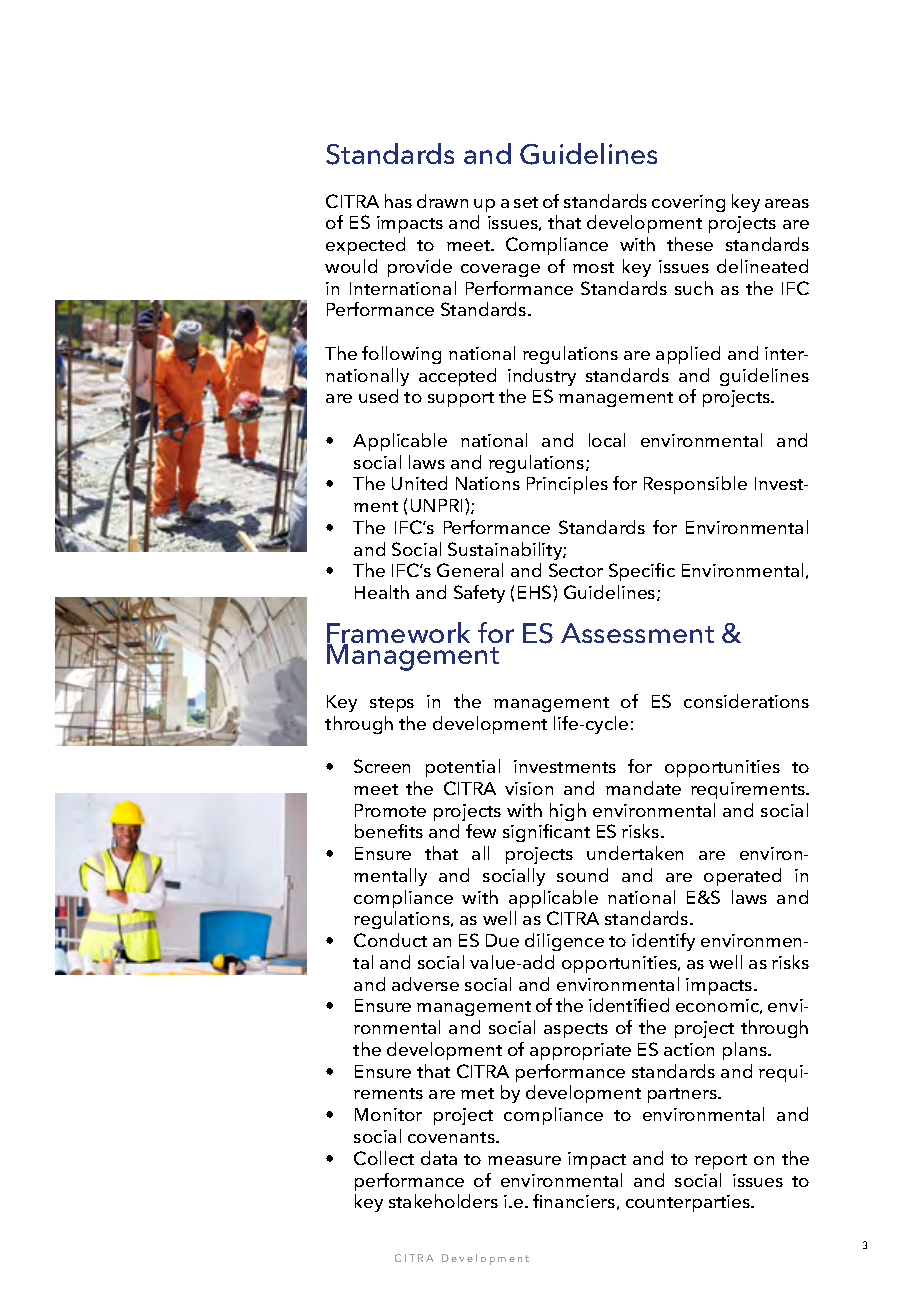 Image resolution: width=924 pixels, height=1308 pixels. Describe the element at coordinates (742, 877) in the screenshot. I see `operated` at that location.
